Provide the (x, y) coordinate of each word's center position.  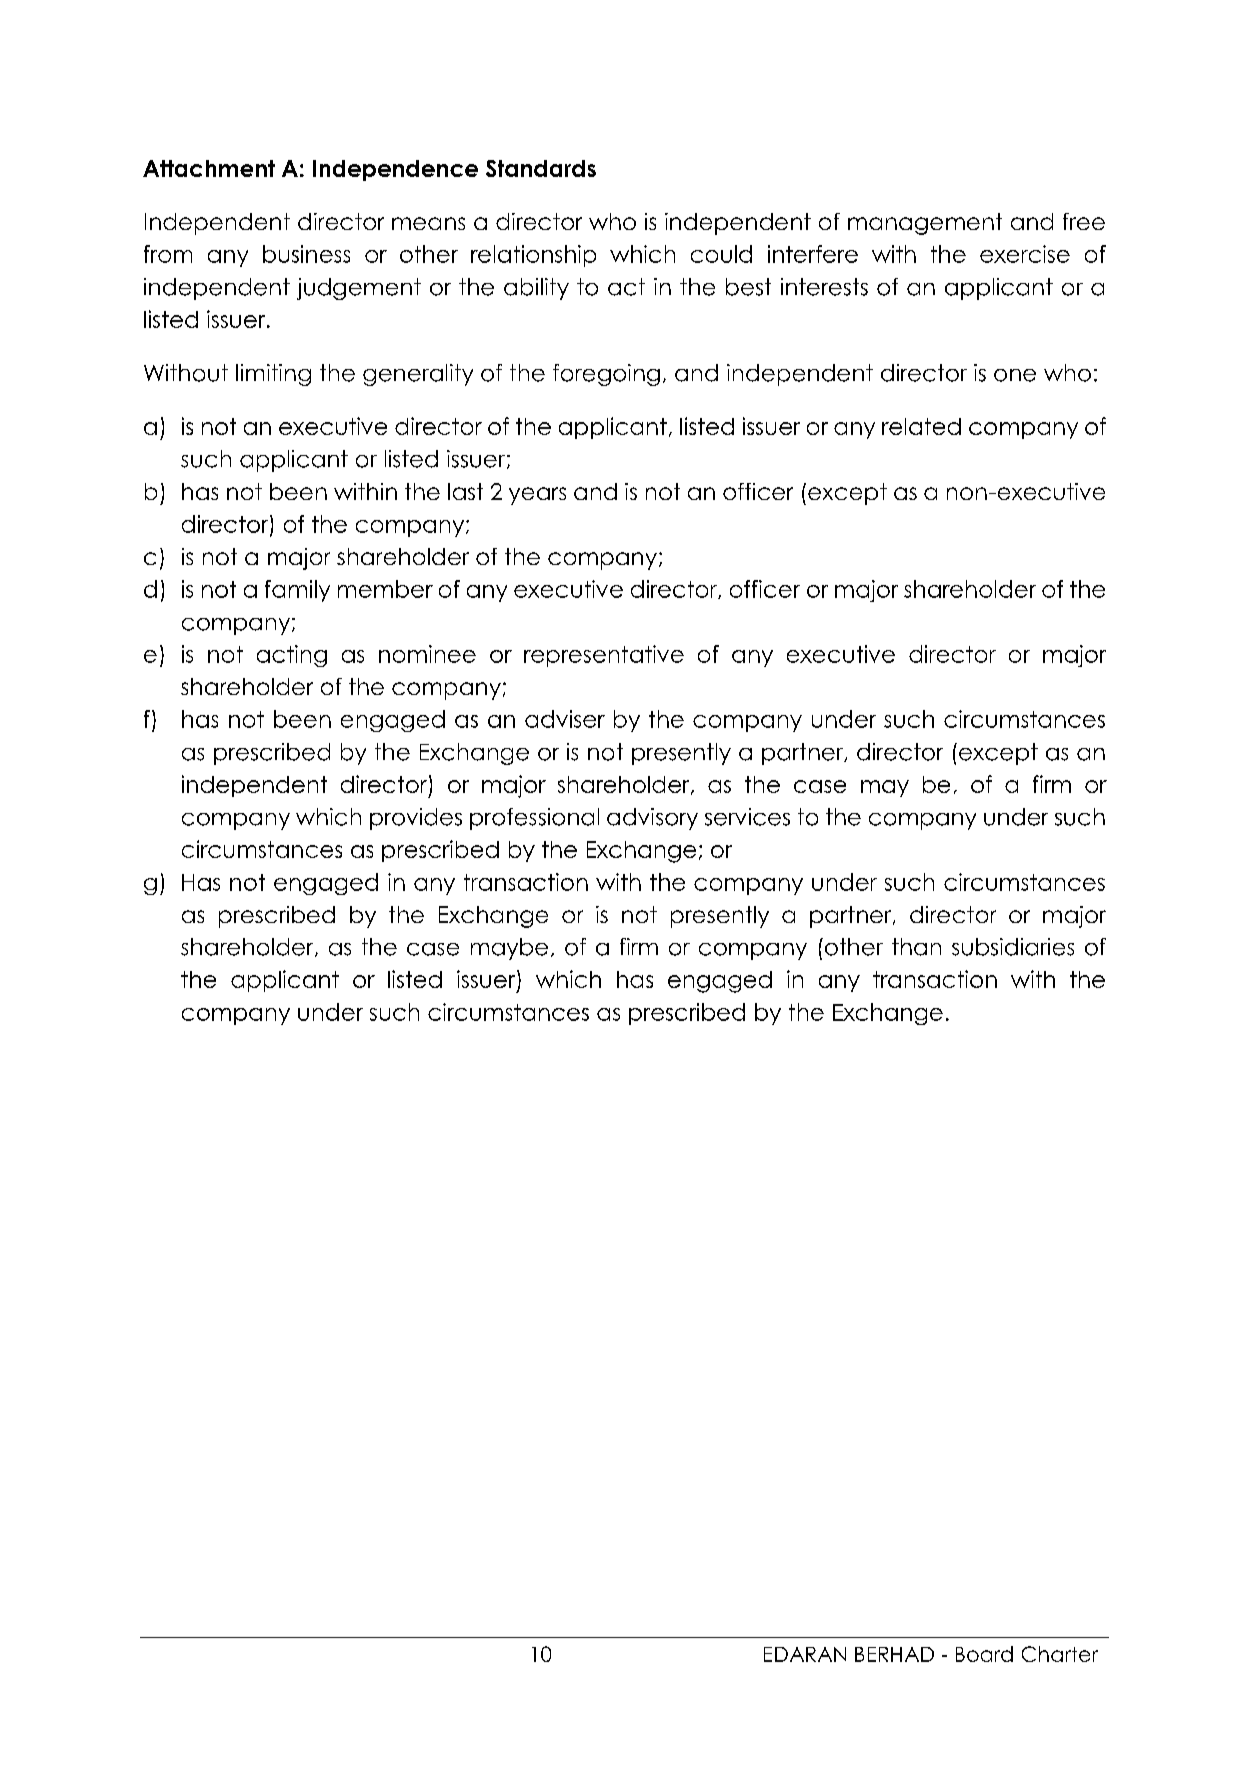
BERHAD (894, 1654)
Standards (541, 168)
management (925, 224)
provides (416, 819)
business (306, 254)
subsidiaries (1013, 947)
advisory (652, 819)
